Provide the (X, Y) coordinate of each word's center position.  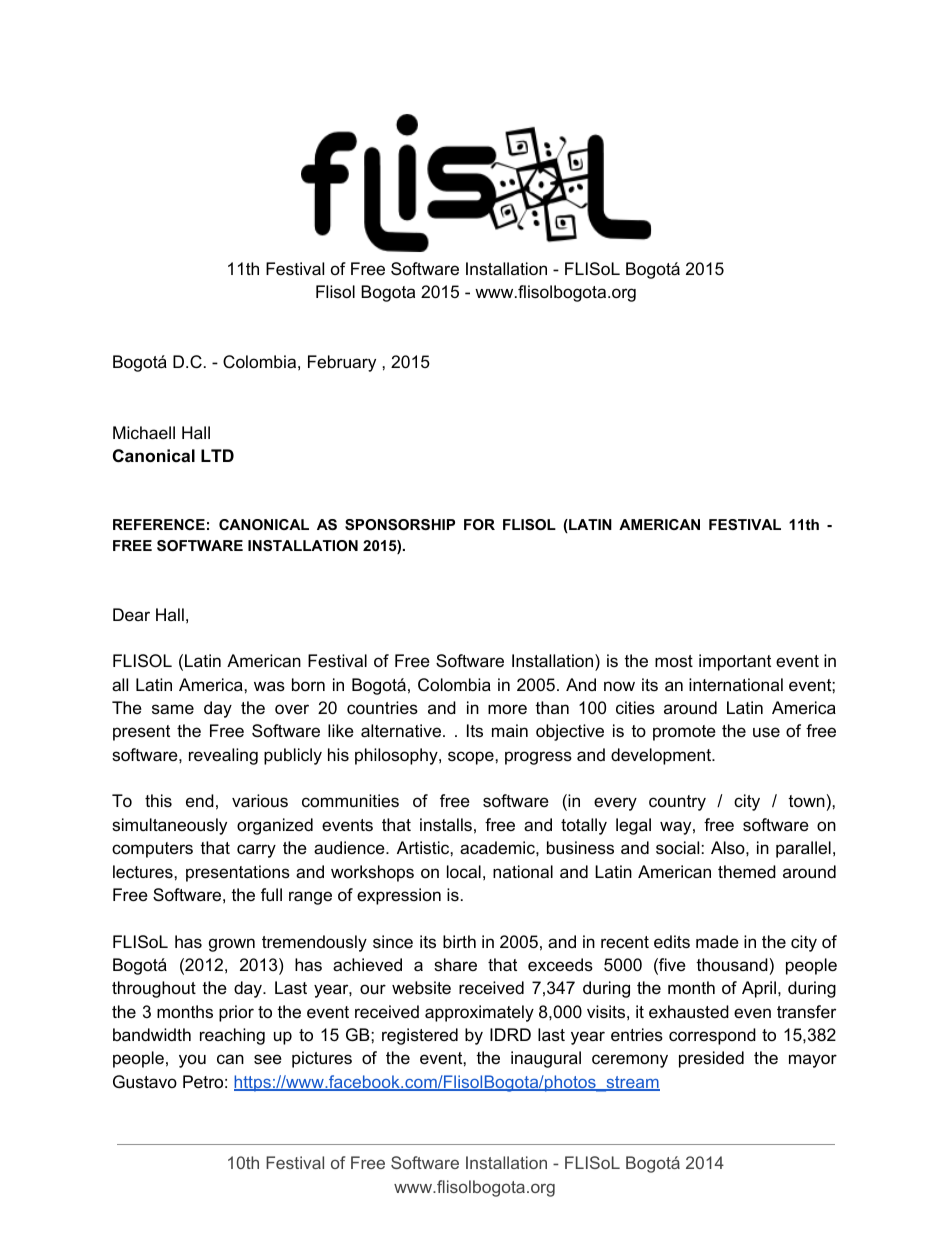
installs (446, 824)
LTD (217, 455)
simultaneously (169, 826)
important (735, 662)
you (192, 1061)
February (342, 363)
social (677, 848)
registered (420, 1036)
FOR (479, 524)
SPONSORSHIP (400, 524)
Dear (131, 615)
